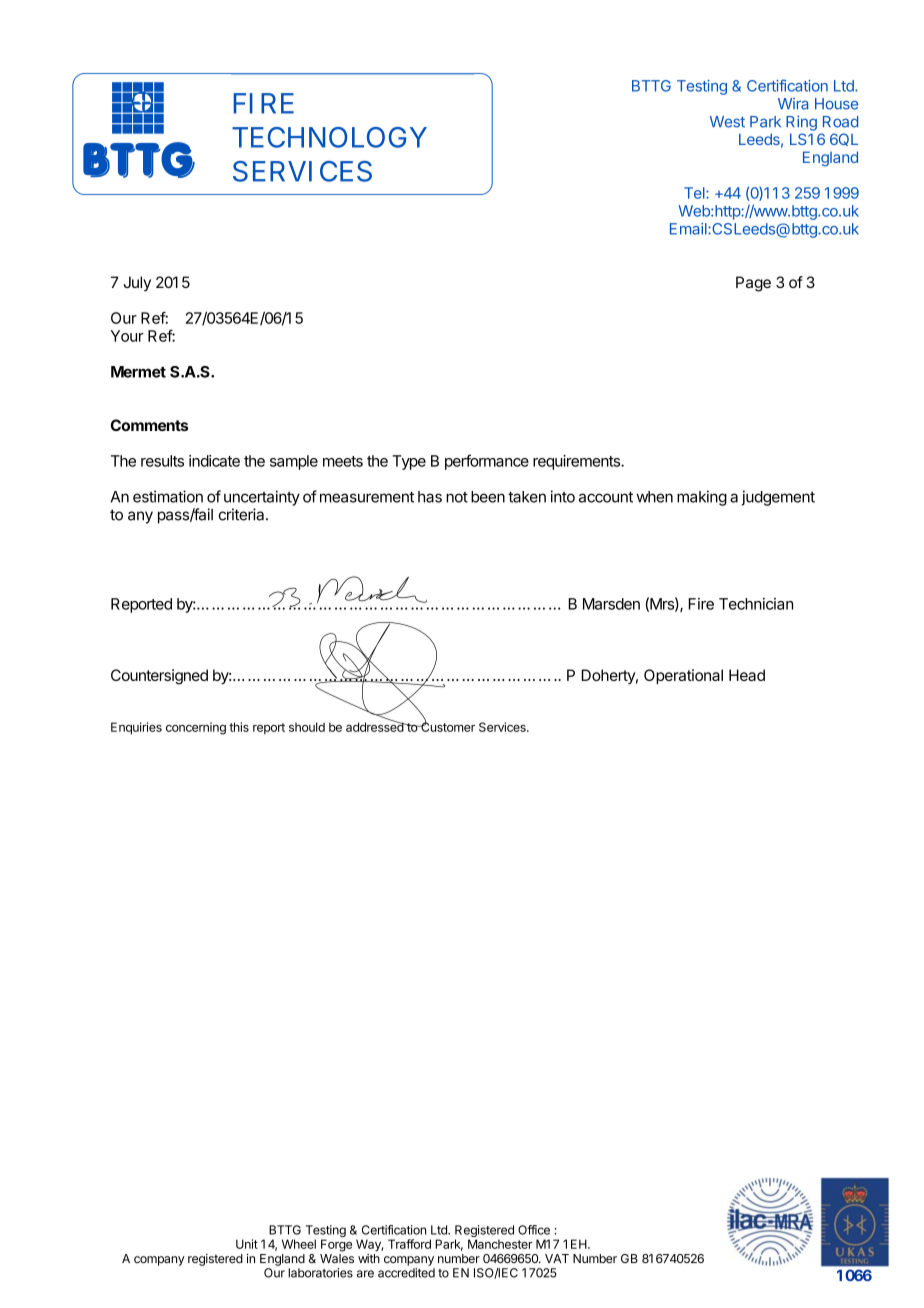 The width and height of the screenshot is (924, 1308). I want to click on Unit, so click(247, 1244).
